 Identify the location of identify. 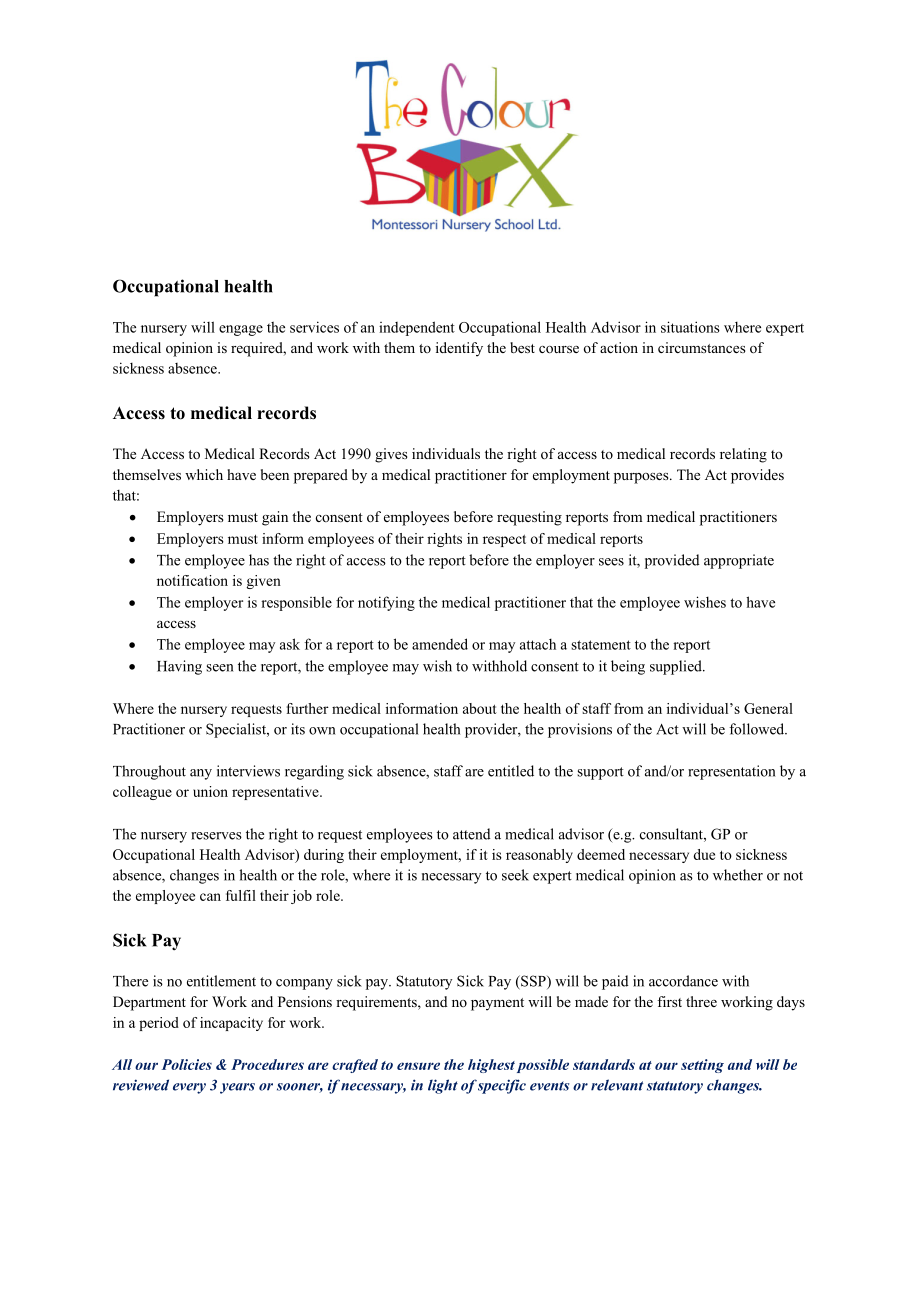
(459, 349).
